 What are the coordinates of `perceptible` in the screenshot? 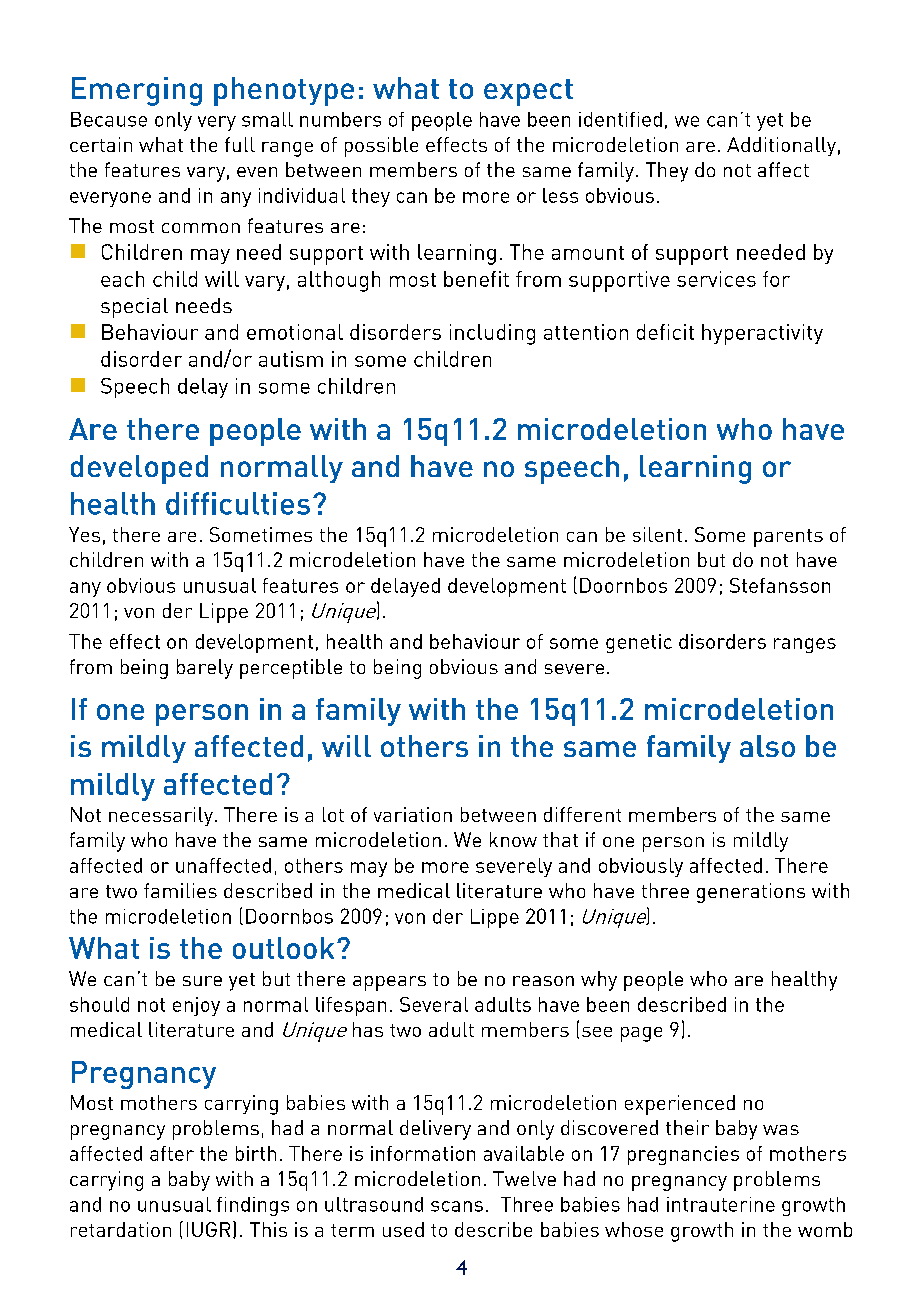 It's located at (291, 669).
